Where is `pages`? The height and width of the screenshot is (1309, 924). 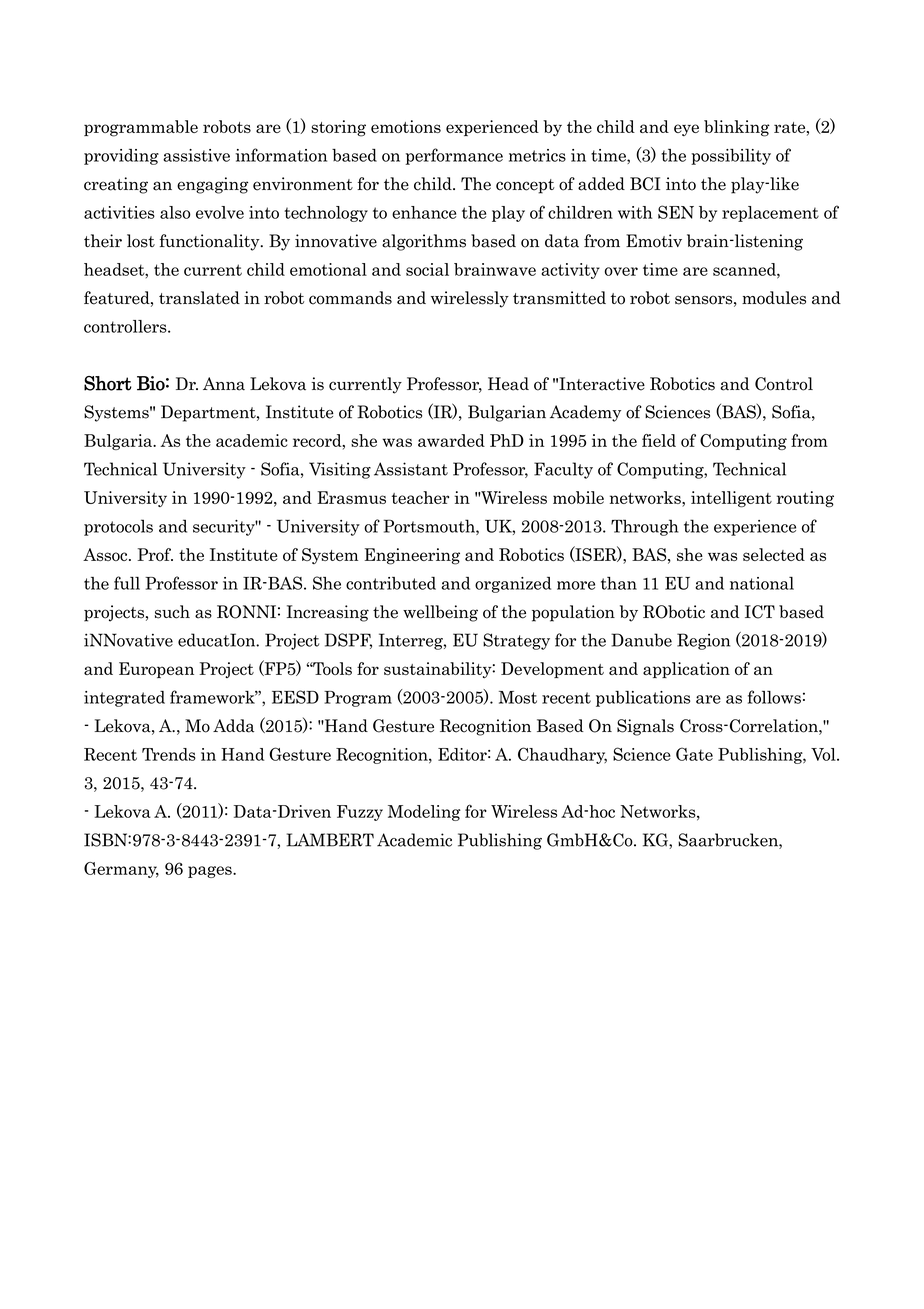 pages is located at coordinates (211, 872).
